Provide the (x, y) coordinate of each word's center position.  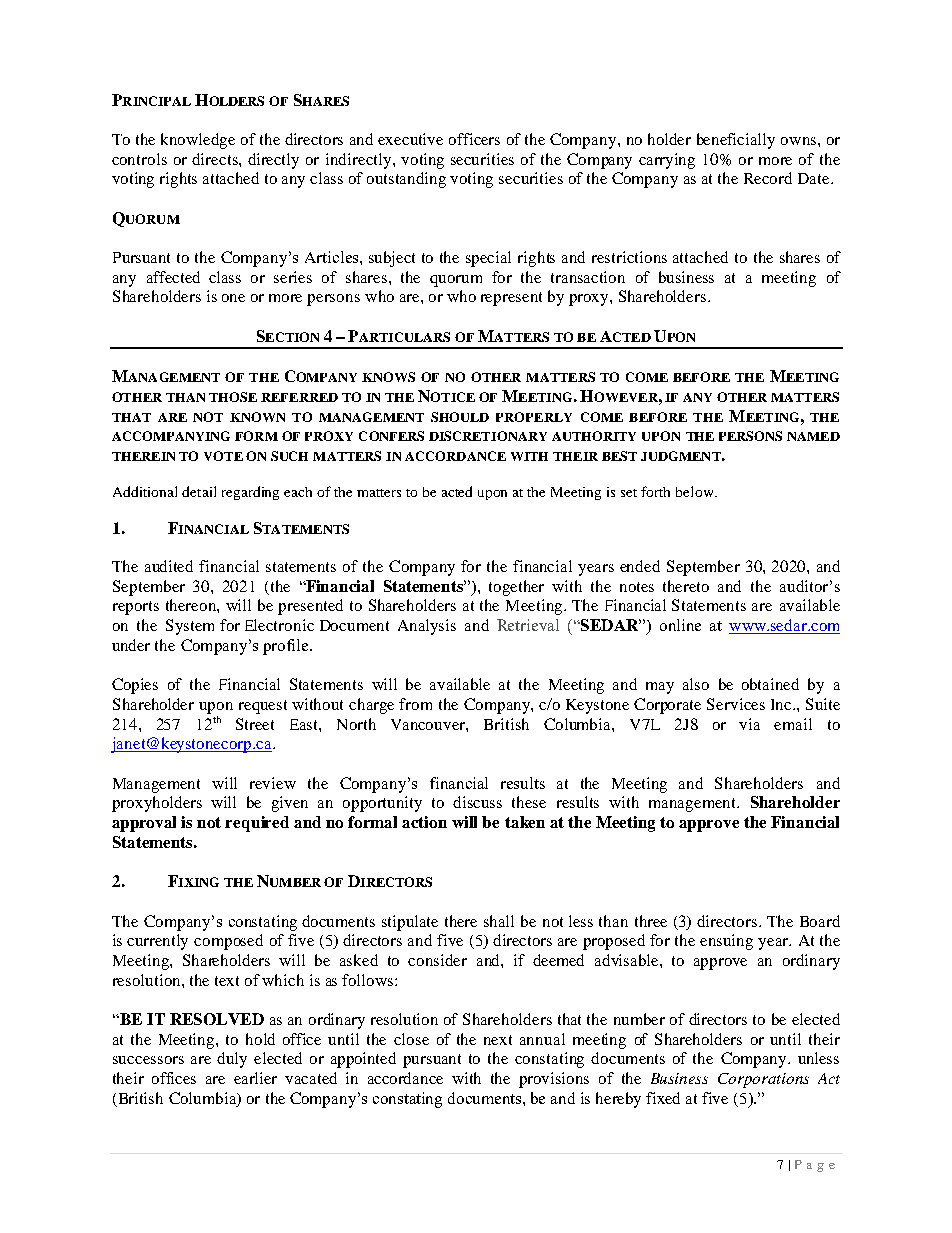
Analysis (427, 627)
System (190, 627)
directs (216, 159)
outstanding (406, 180)
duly (232, 1060)
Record (768, 178)
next (498, 1040)
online (680, 625)
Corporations (763, 1080)
